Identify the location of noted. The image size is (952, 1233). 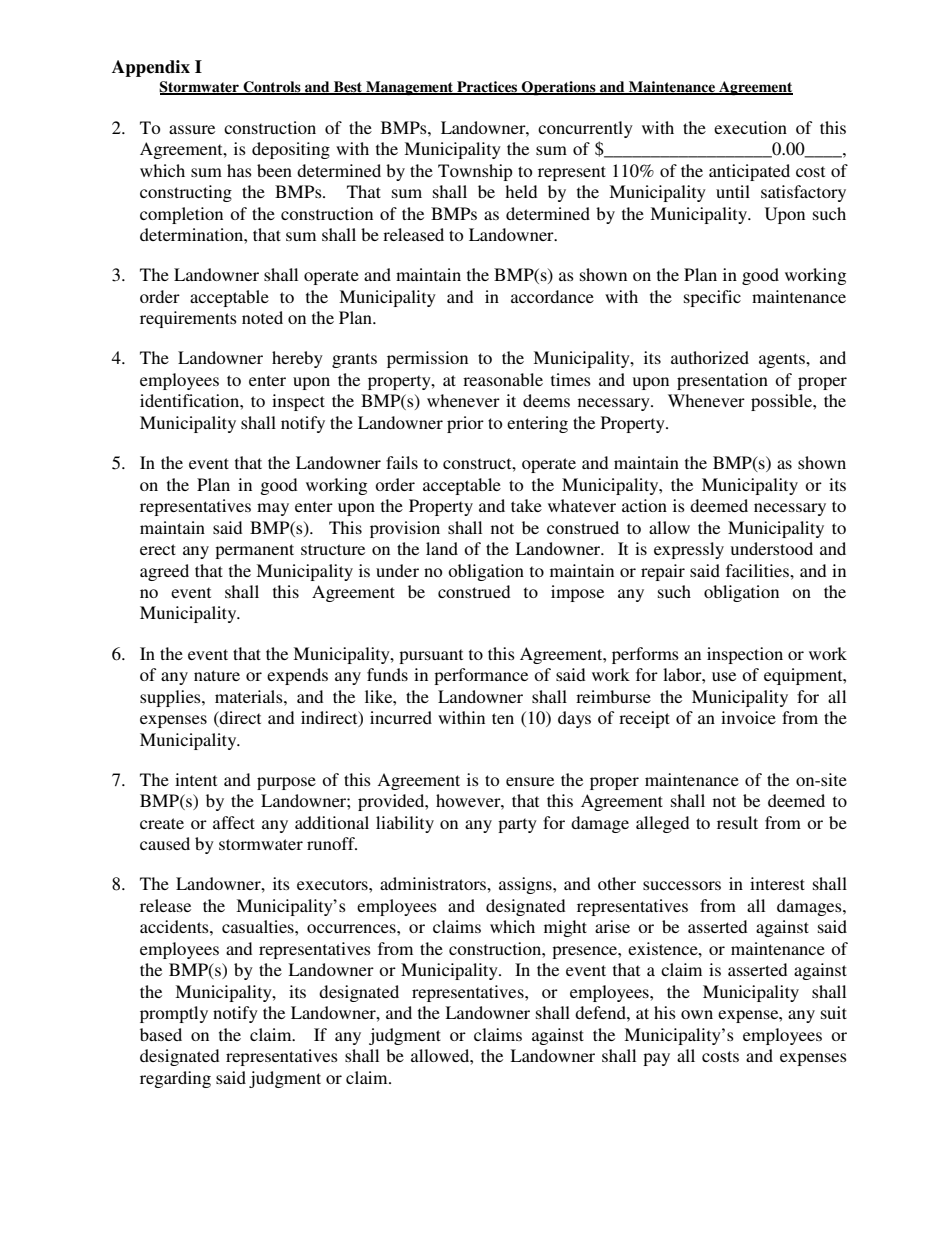
(262, 317).
